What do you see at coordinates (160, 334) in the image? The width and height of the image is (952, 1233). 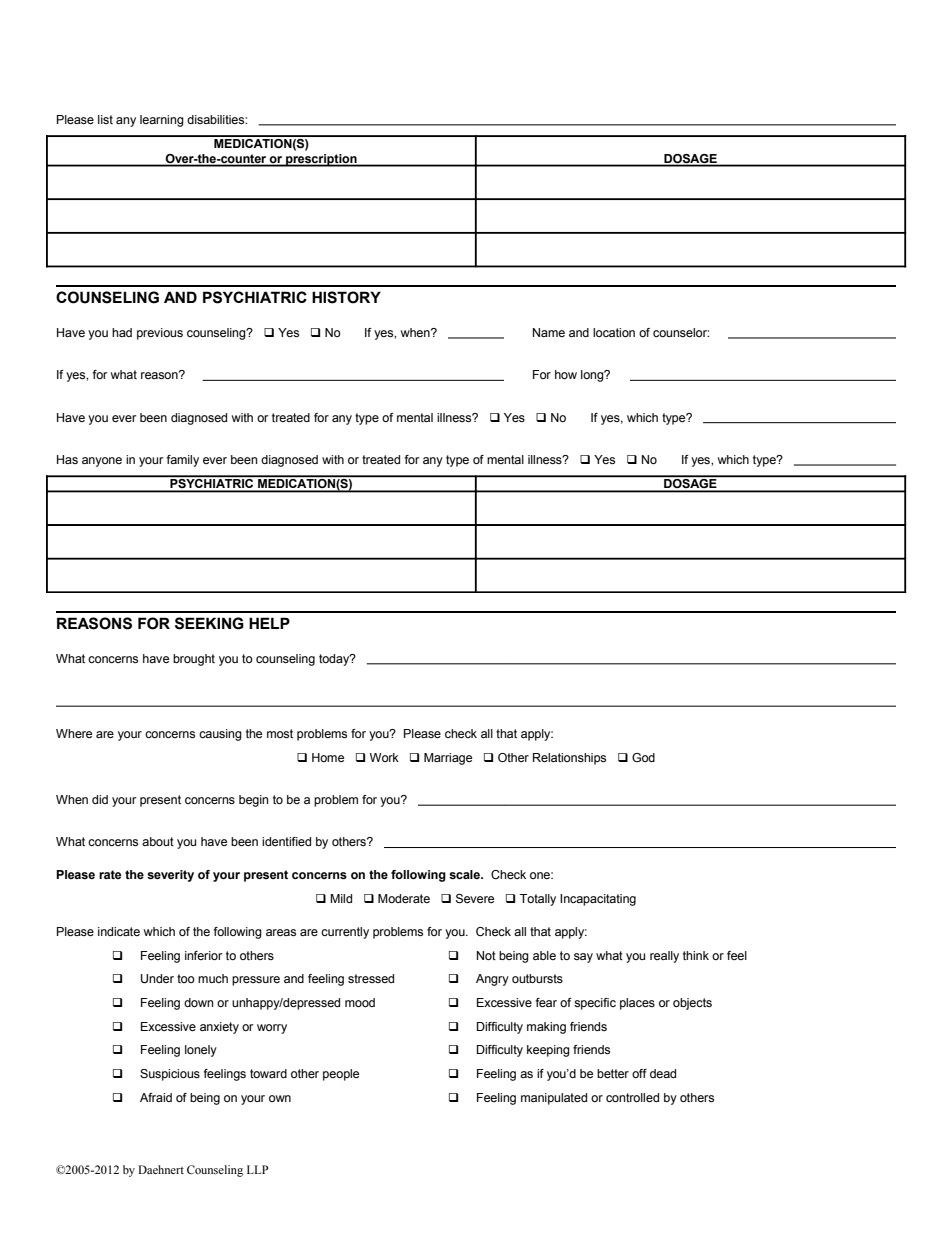 I see `previous` at bounding box center [160, 334].
